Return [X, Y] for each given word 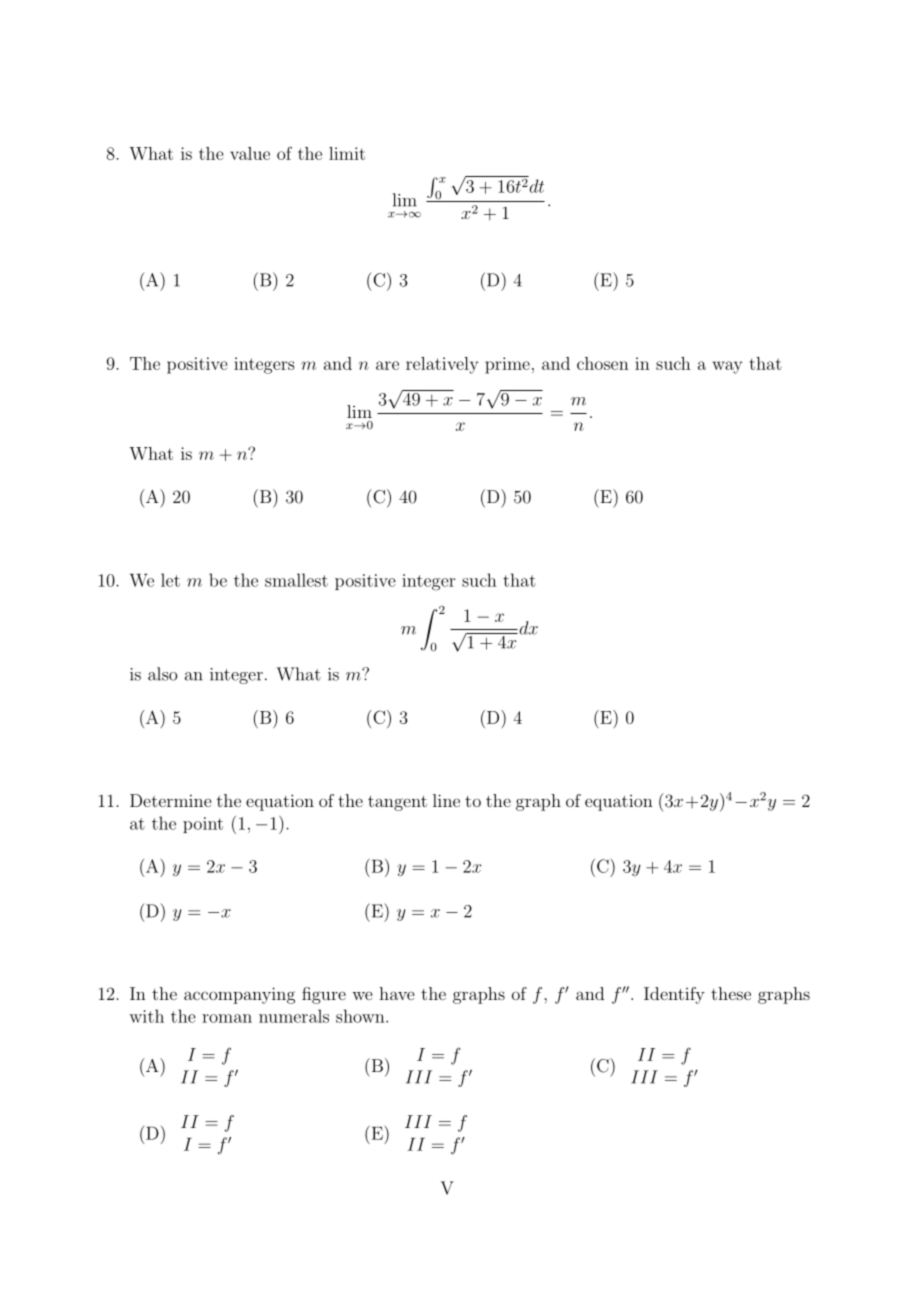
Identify [674, 995]
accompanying [239, 995]
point [203, 825]
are [387, 365]
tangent [397, 803]
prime [507, 365]
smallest [296, 580]
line [446, 800]
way [727, 367]
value [250, 153]
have [396, 993]
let [170, 580]
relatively [442, 365]
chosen [603, 363]
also [163, 674]
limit [347, 153]
